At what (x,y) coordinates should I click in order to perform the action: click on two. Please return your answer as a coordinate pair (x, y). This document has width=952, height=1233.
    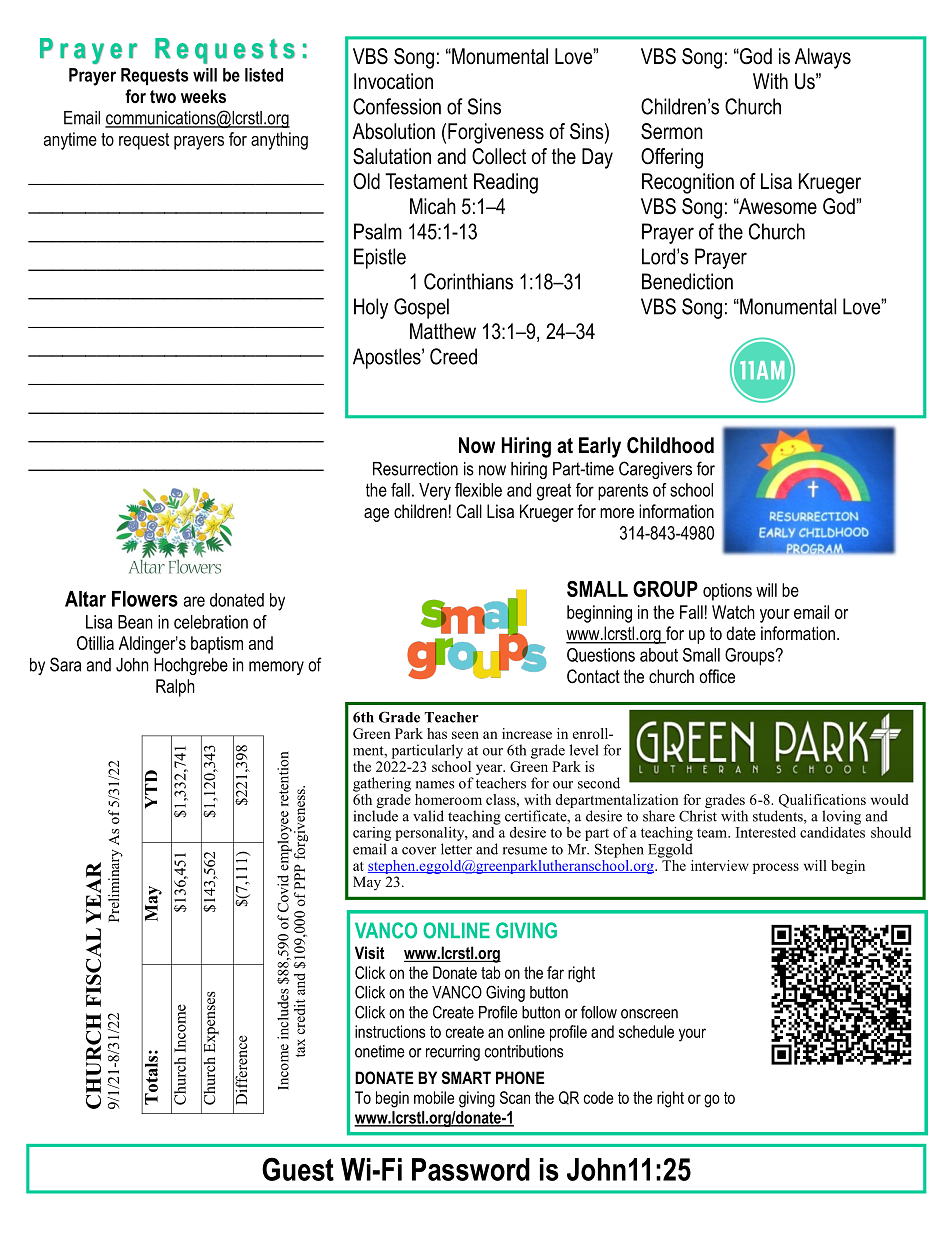
    Looking at the image, I should click on (163, 96).
